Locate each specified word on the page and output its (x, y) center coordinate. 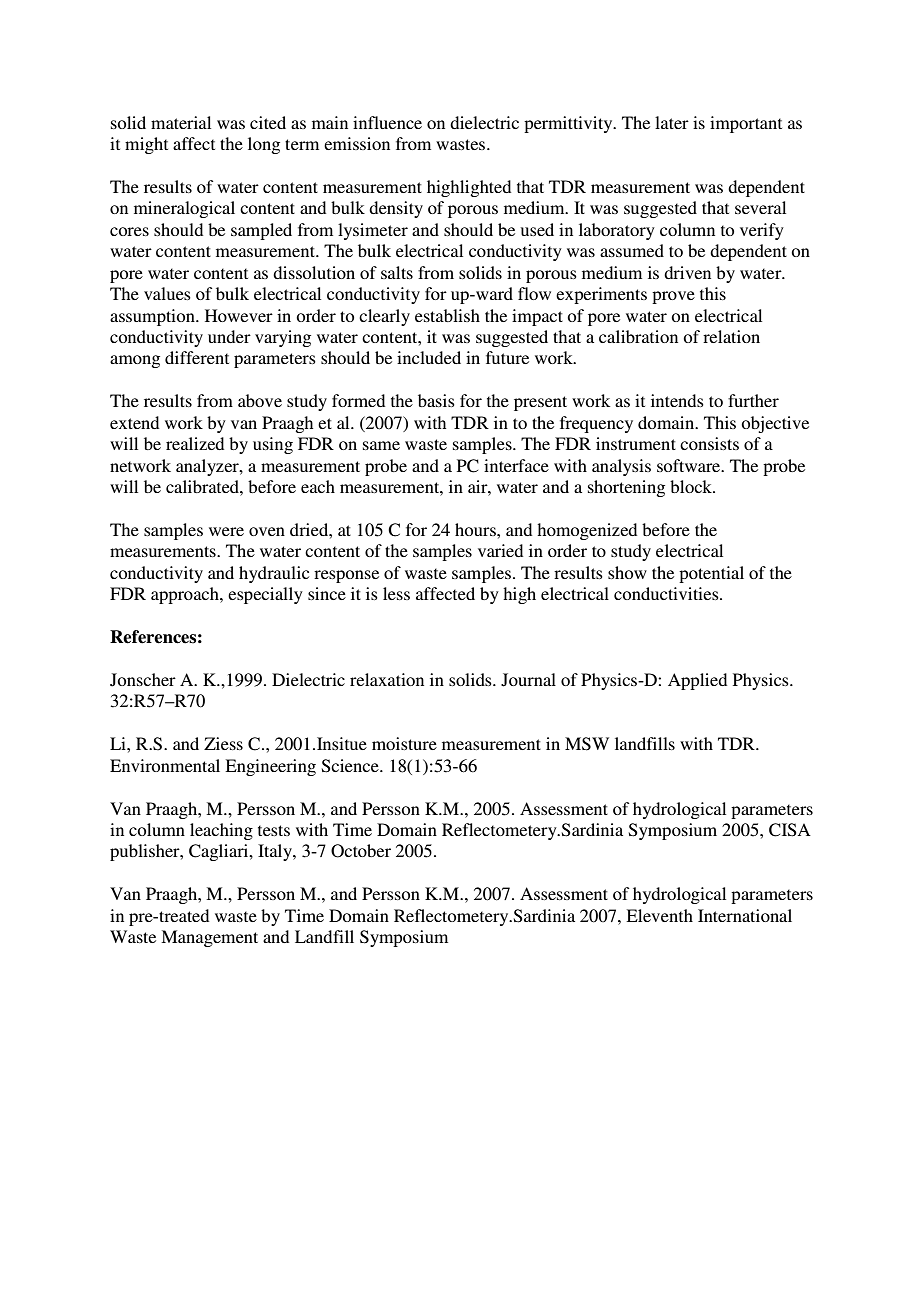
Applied (697, 681)
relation (731, 336)
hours (476, 529)
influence (387, 122)
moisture (404, 743)
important (746, 124)
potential (711, 574)
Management (209, 938)
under (229, 336)
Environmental (165, 765)
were (226, 531)
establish (447, 315)
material (181, 122)
